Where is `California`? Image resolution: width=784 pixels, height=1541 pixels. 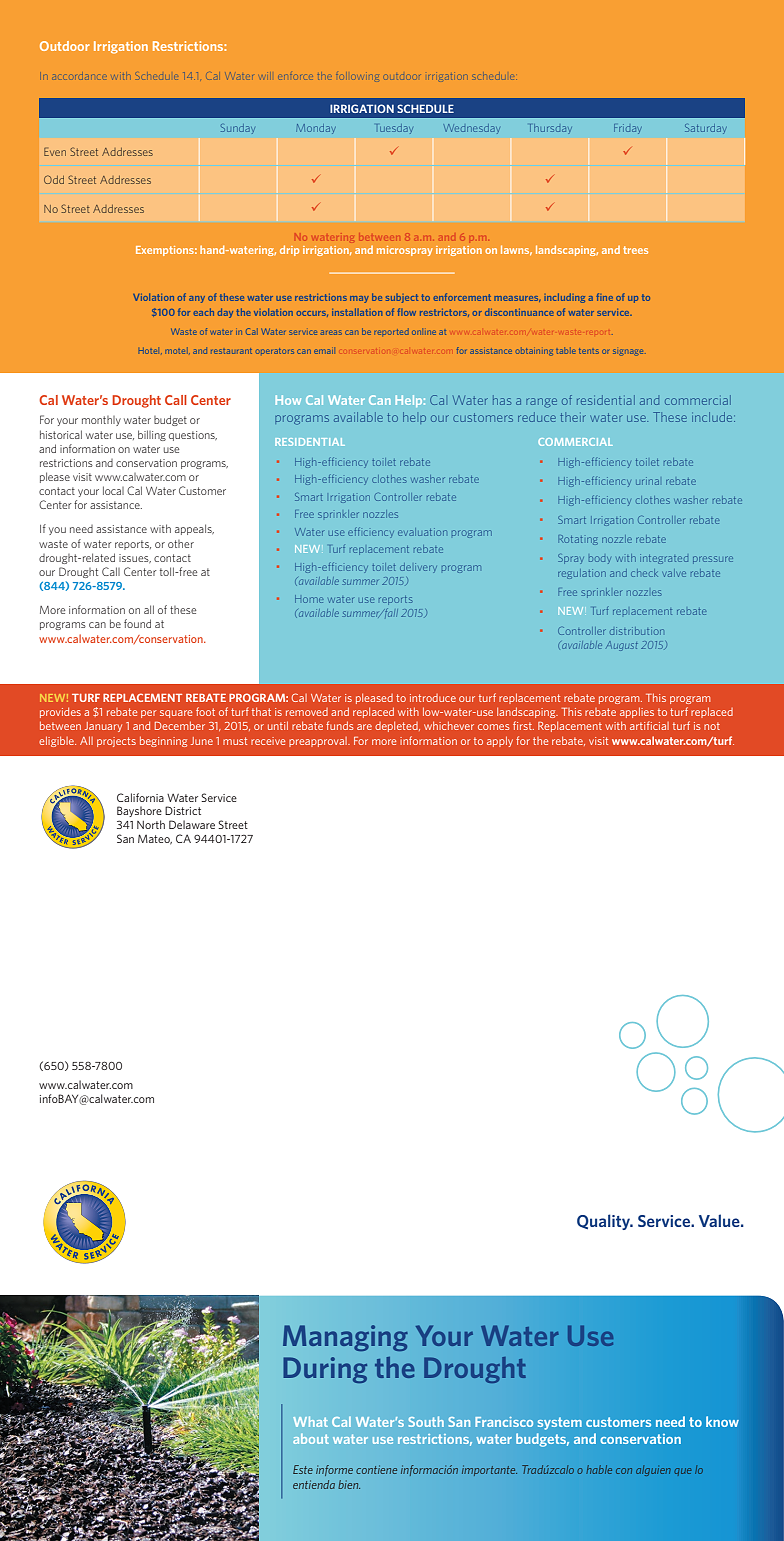
California is located at coordinates (140, 797).
